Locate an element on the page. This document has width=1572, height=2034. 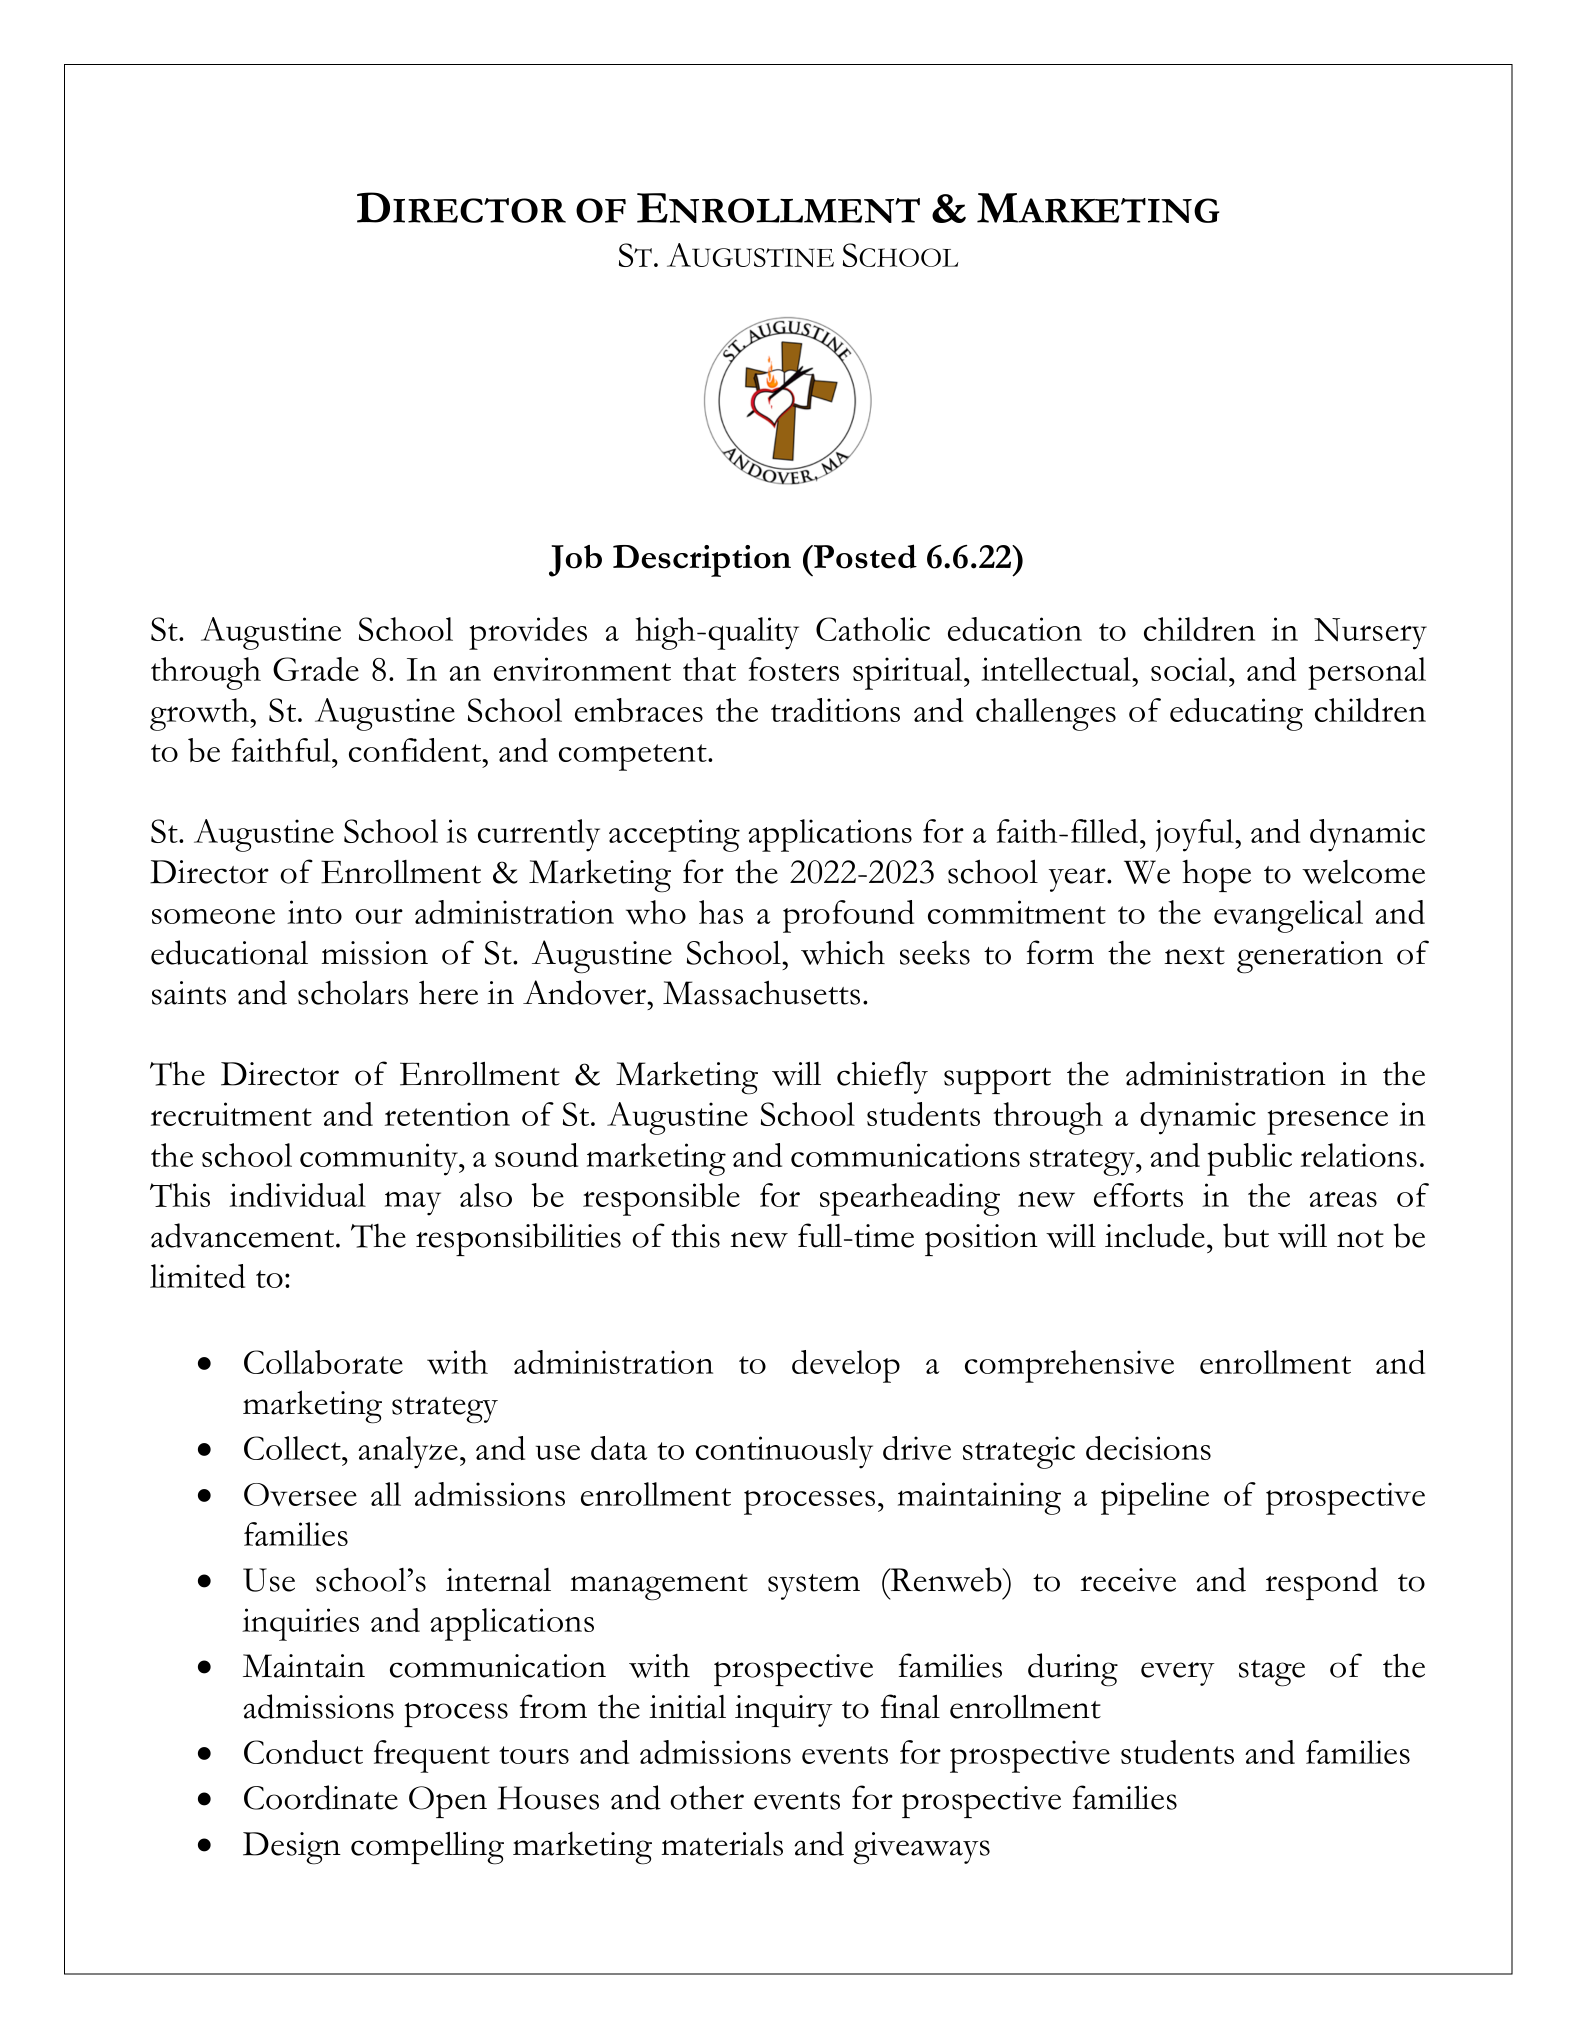
Grade is located at coordinates (316, 669).
